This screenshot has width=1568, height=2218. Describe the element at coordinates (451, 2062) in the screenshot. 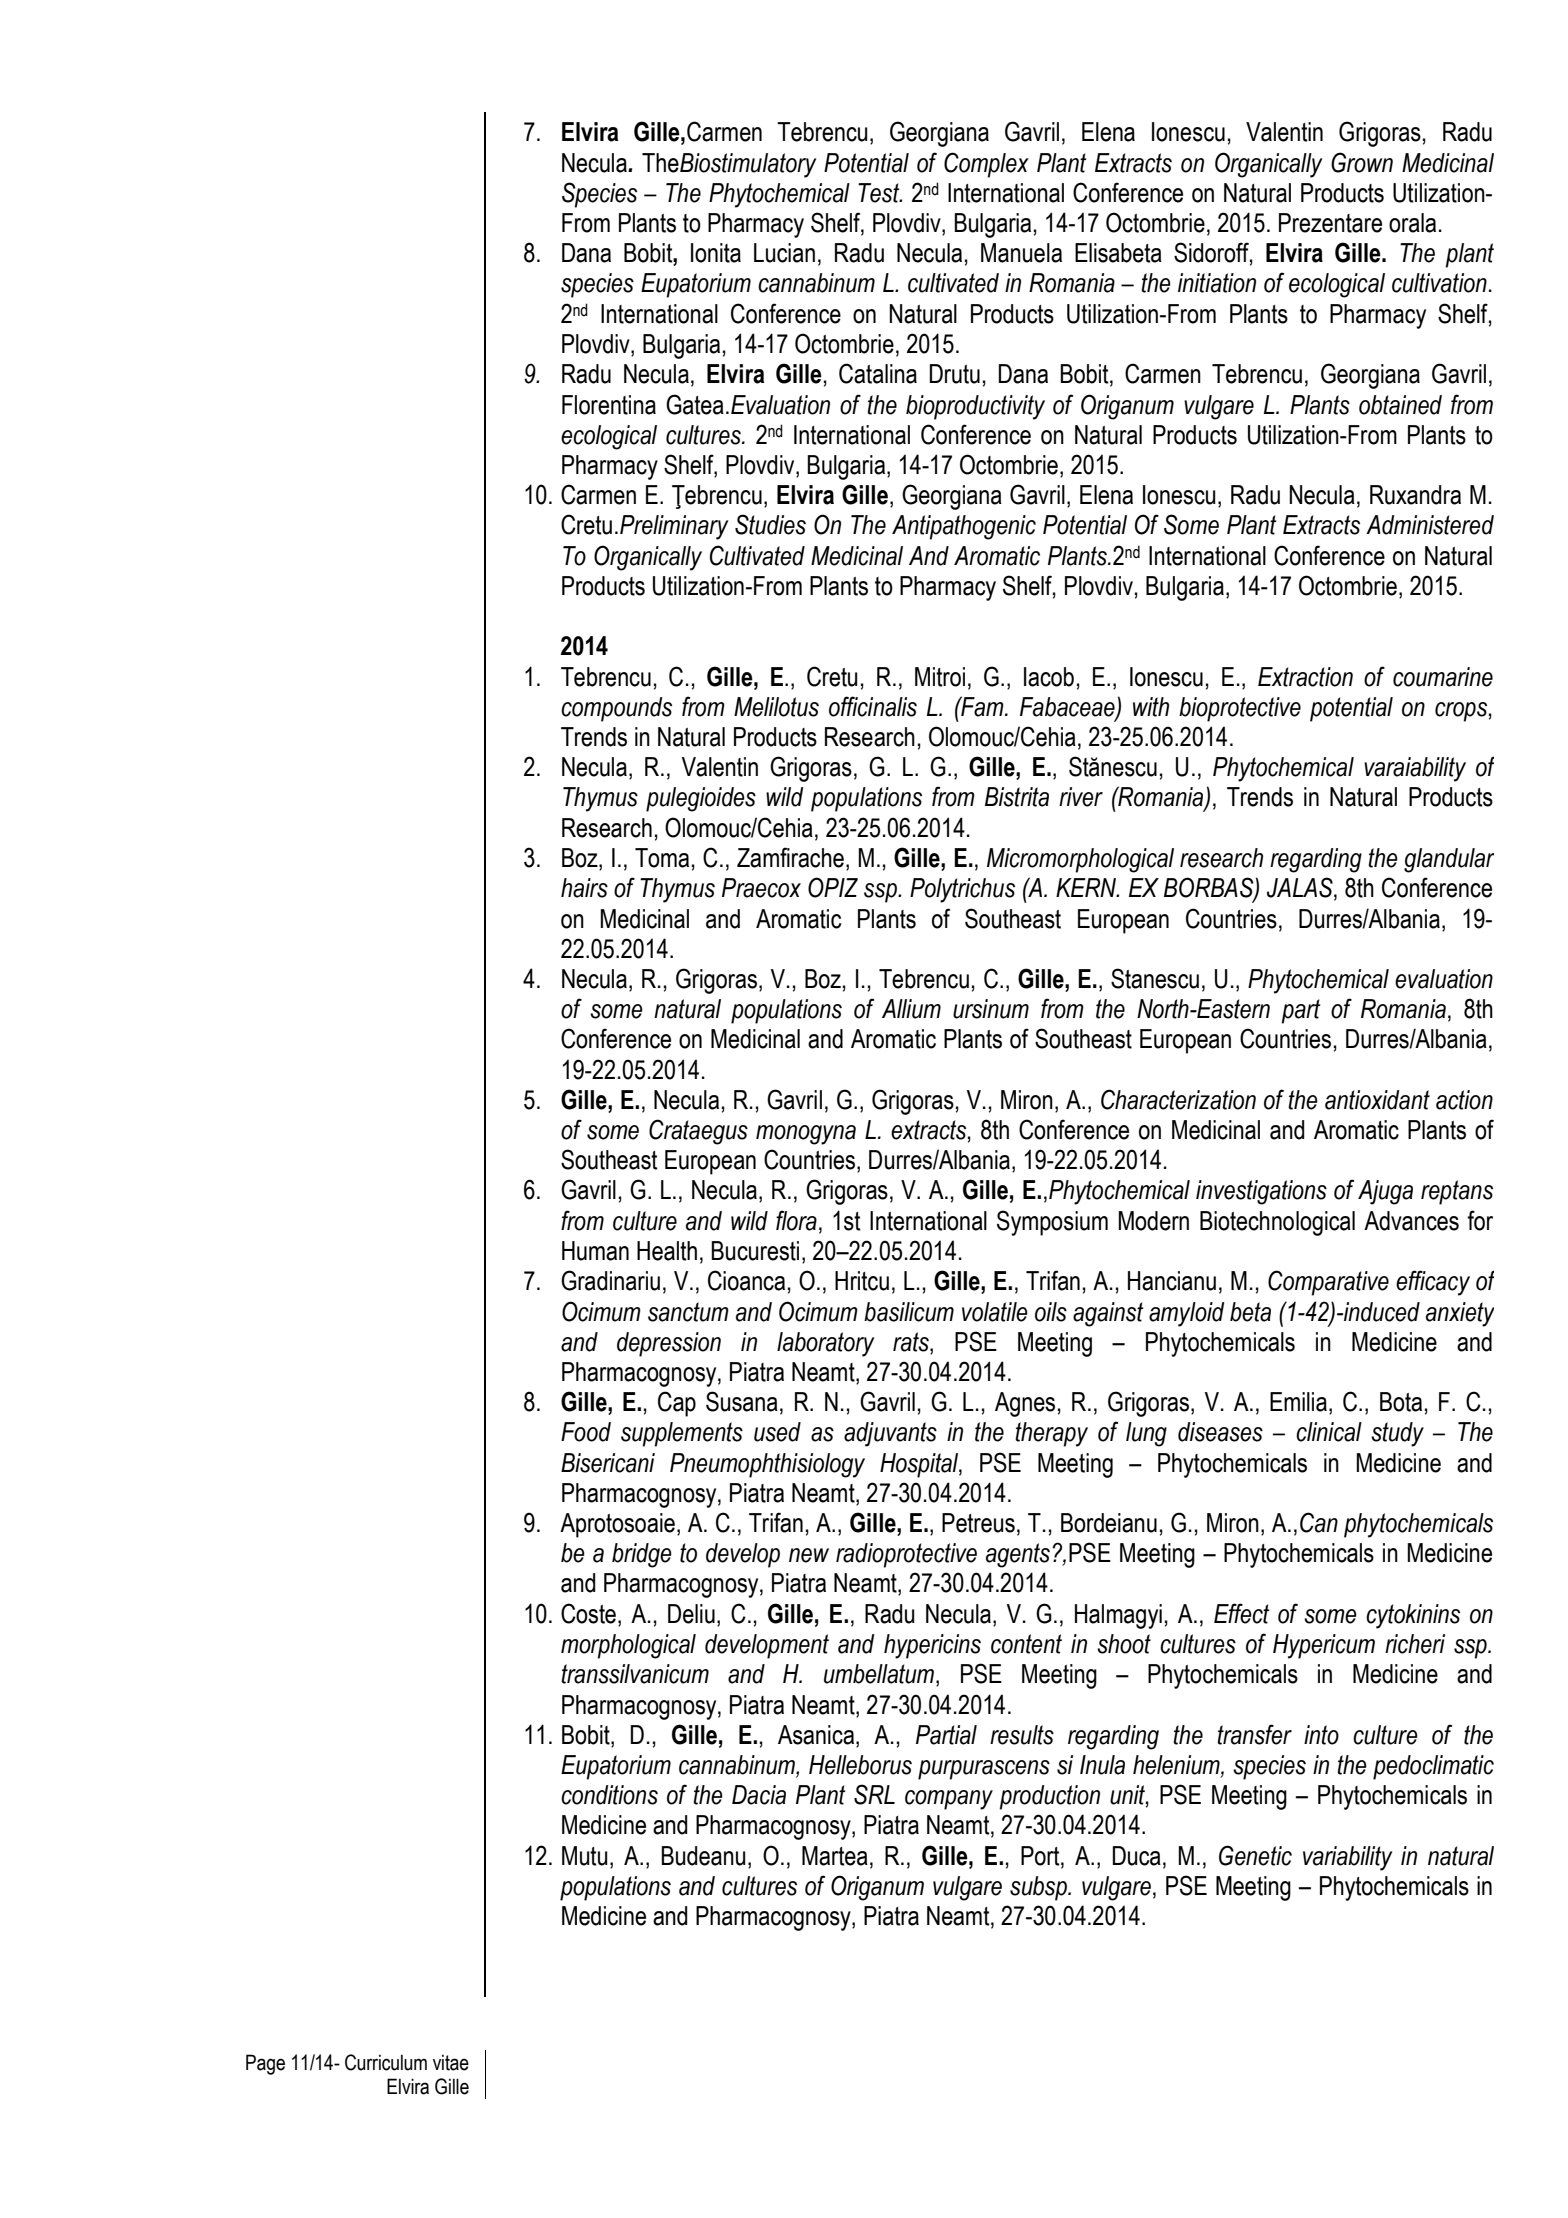

I see `vitae` at that location.
